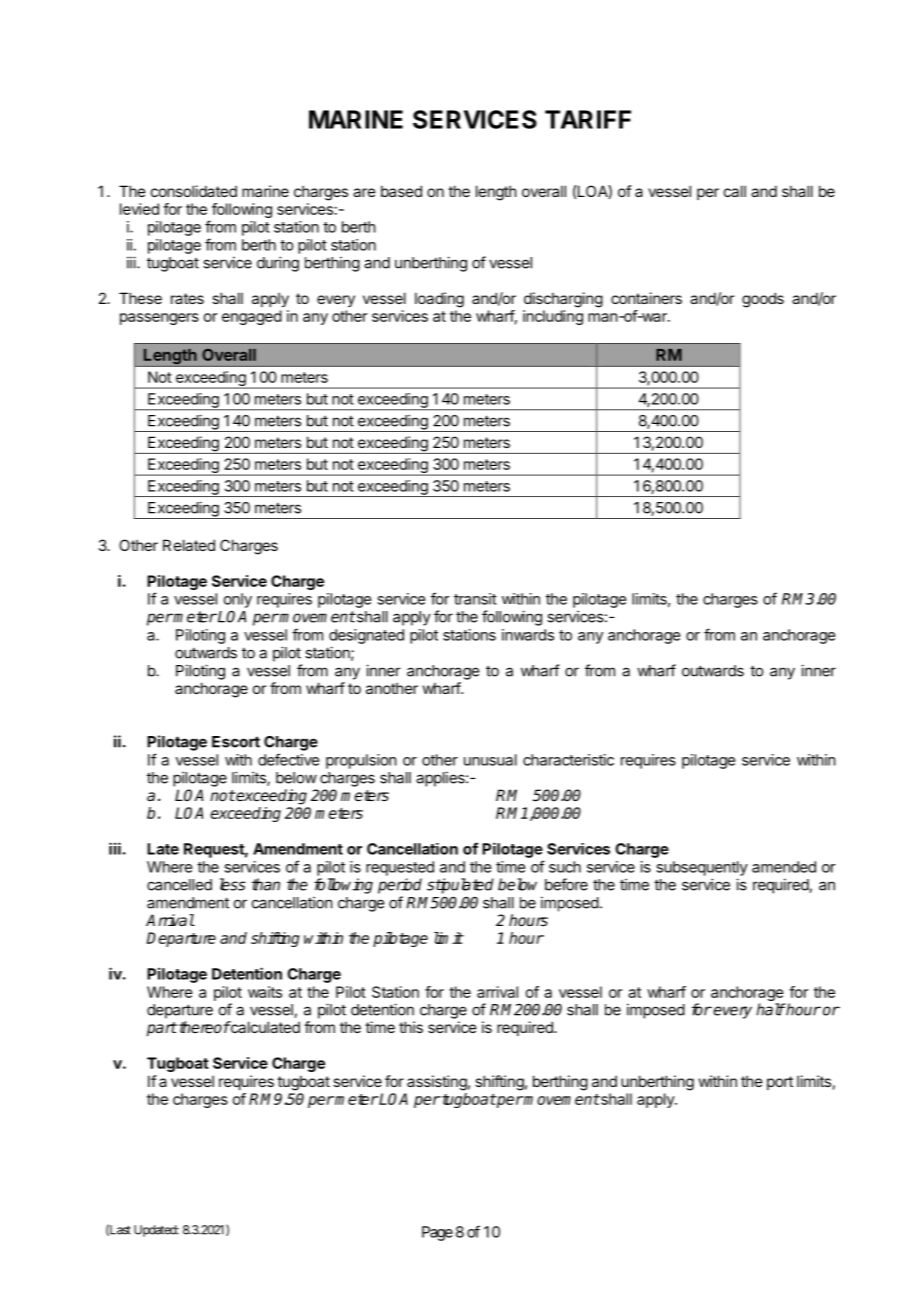 The height and width of the screenshot is (1307, 924). What do you see at coordinates (265, 992) in the screenshot?
I see `waits` at bounding box center [265, 992].
